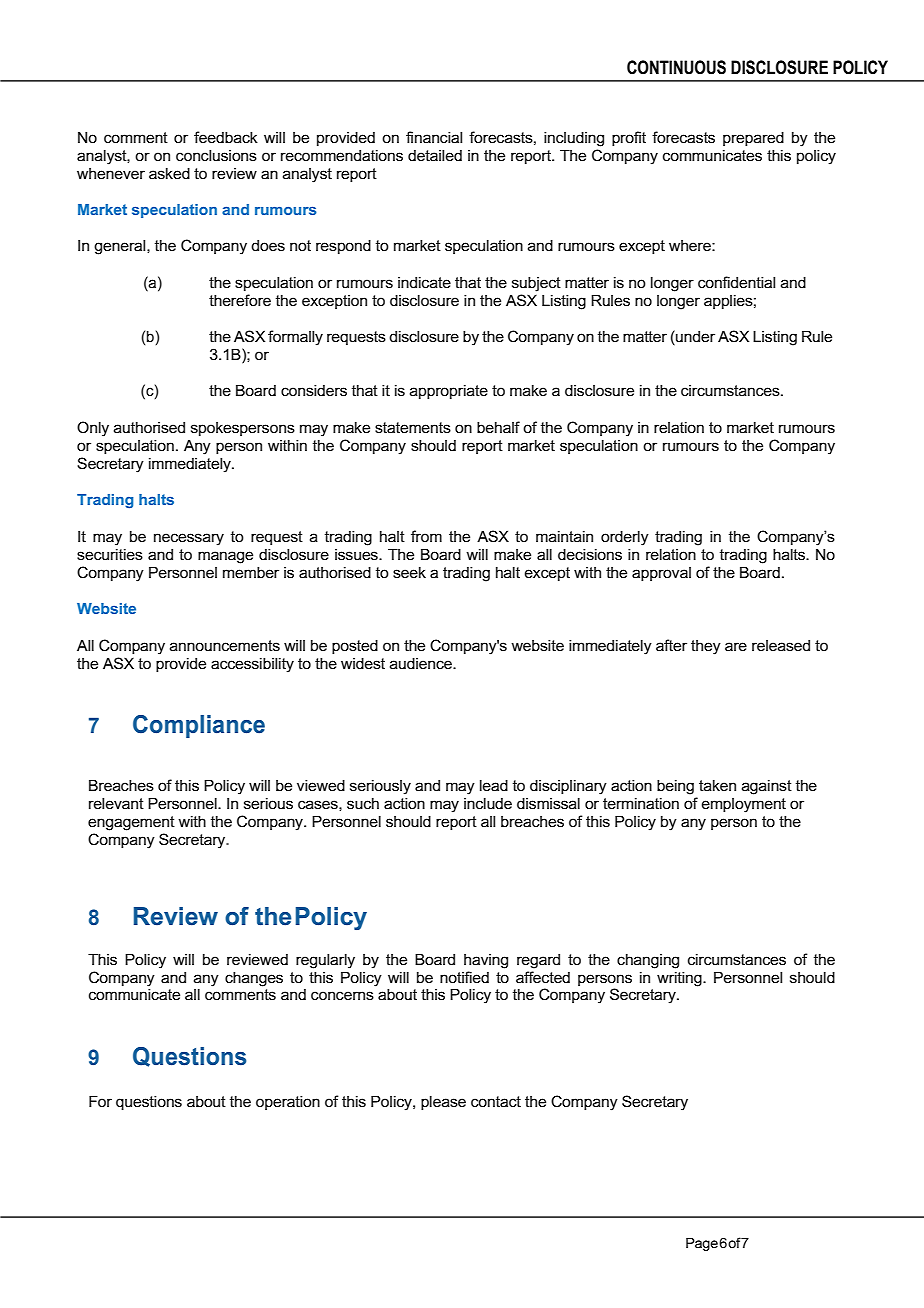 This document has height=1308, width=924. Describe the element at coordinates (226, 137) in the document. I see `feedback` at that location.
